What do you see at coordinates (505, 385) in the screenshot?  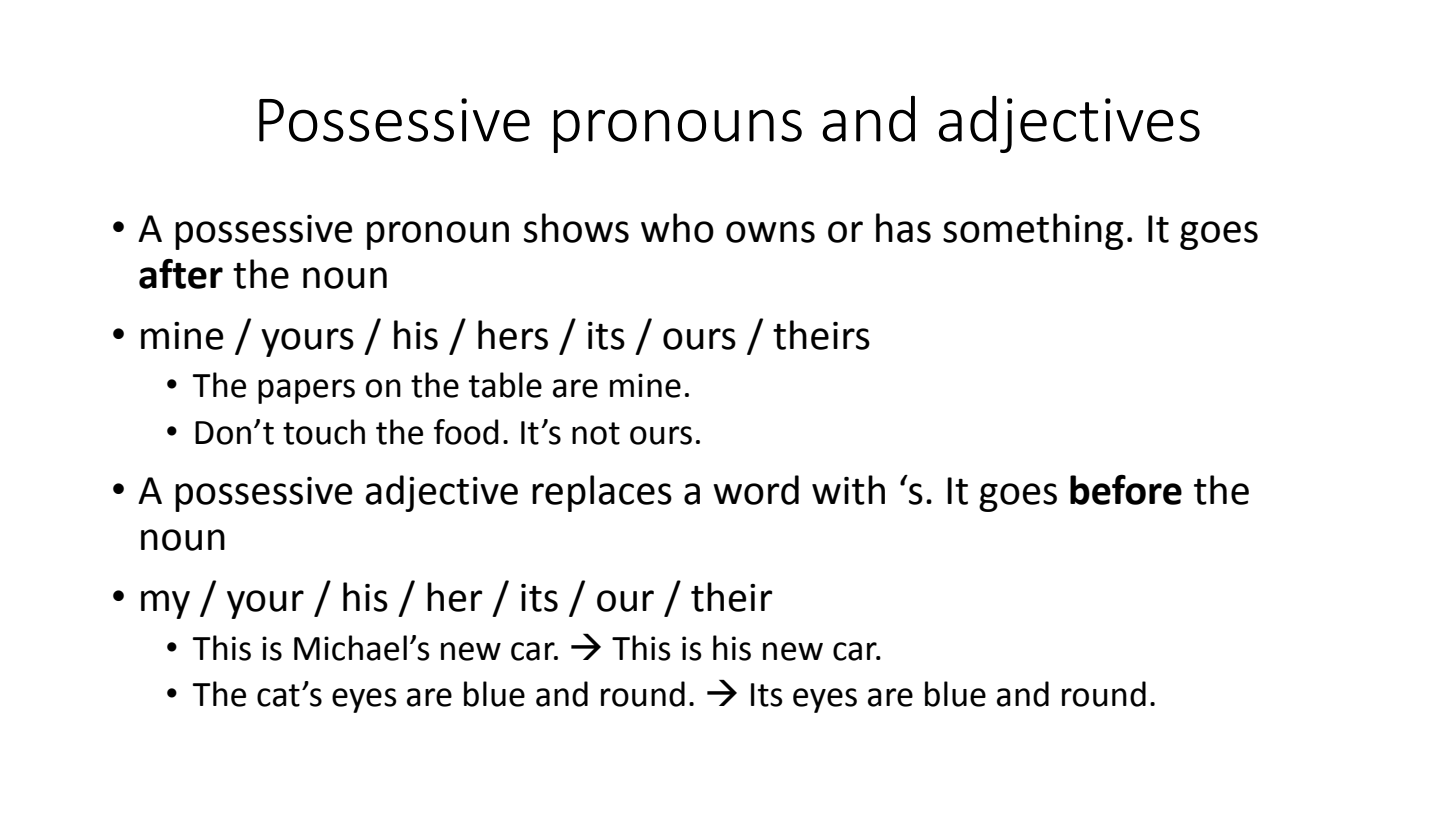 I see `table` at bounding box center [505, 385].
